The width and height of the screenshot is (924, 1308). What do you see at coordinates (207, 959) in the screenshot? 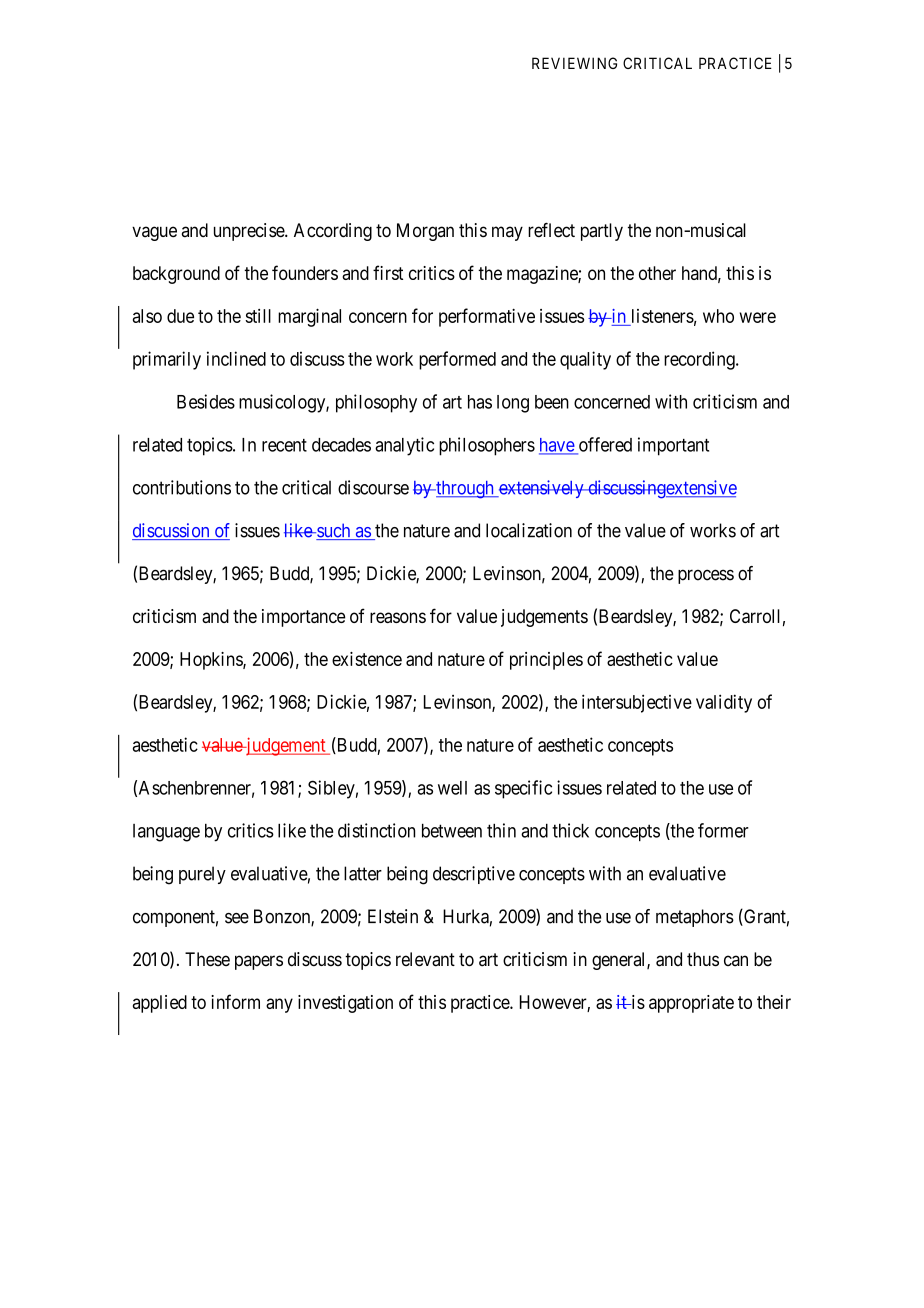
I see `These` at bounding box center [207, 959].
